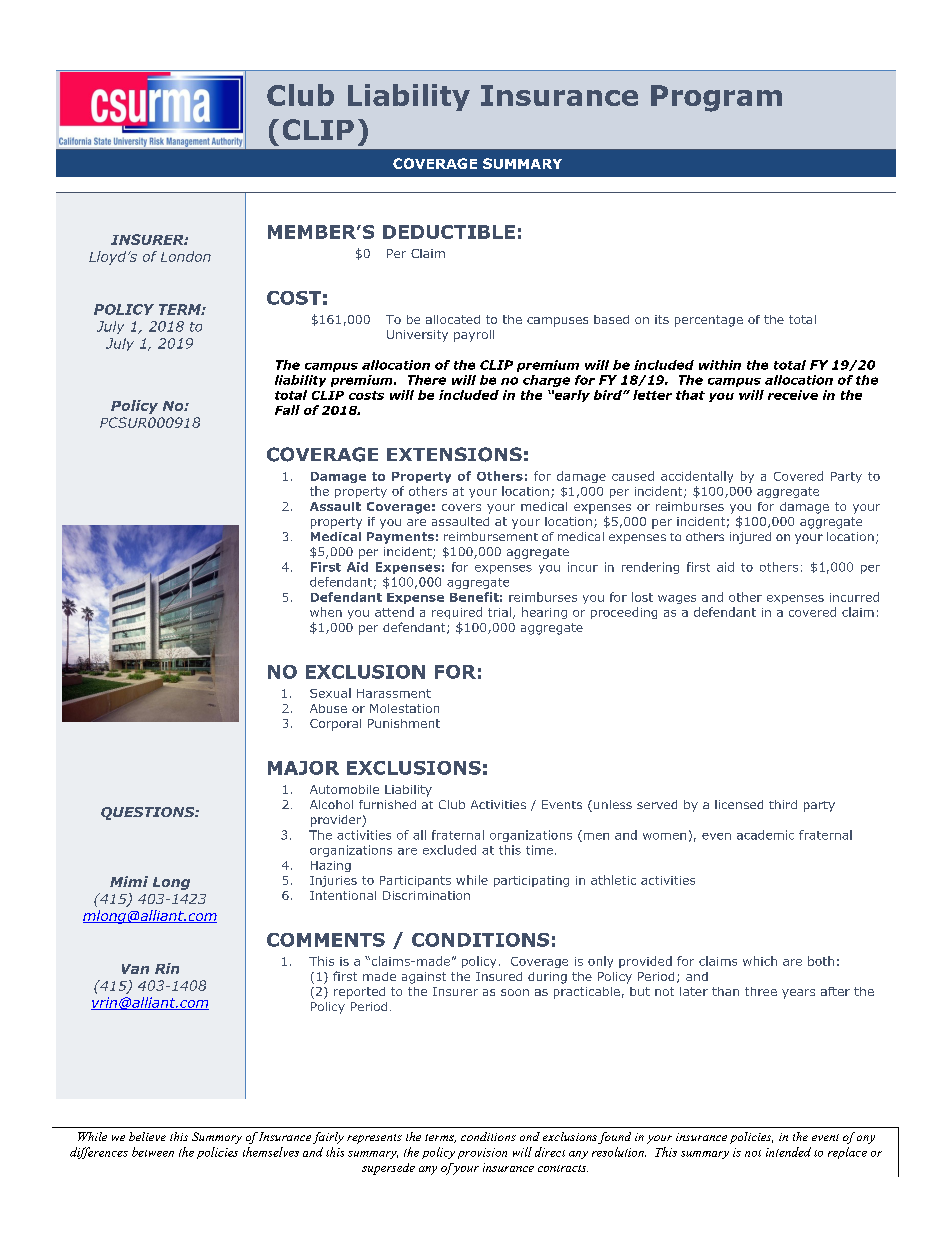 This page has width=952, height=1233. I want to click on MAJOR, so click(303, 768).
